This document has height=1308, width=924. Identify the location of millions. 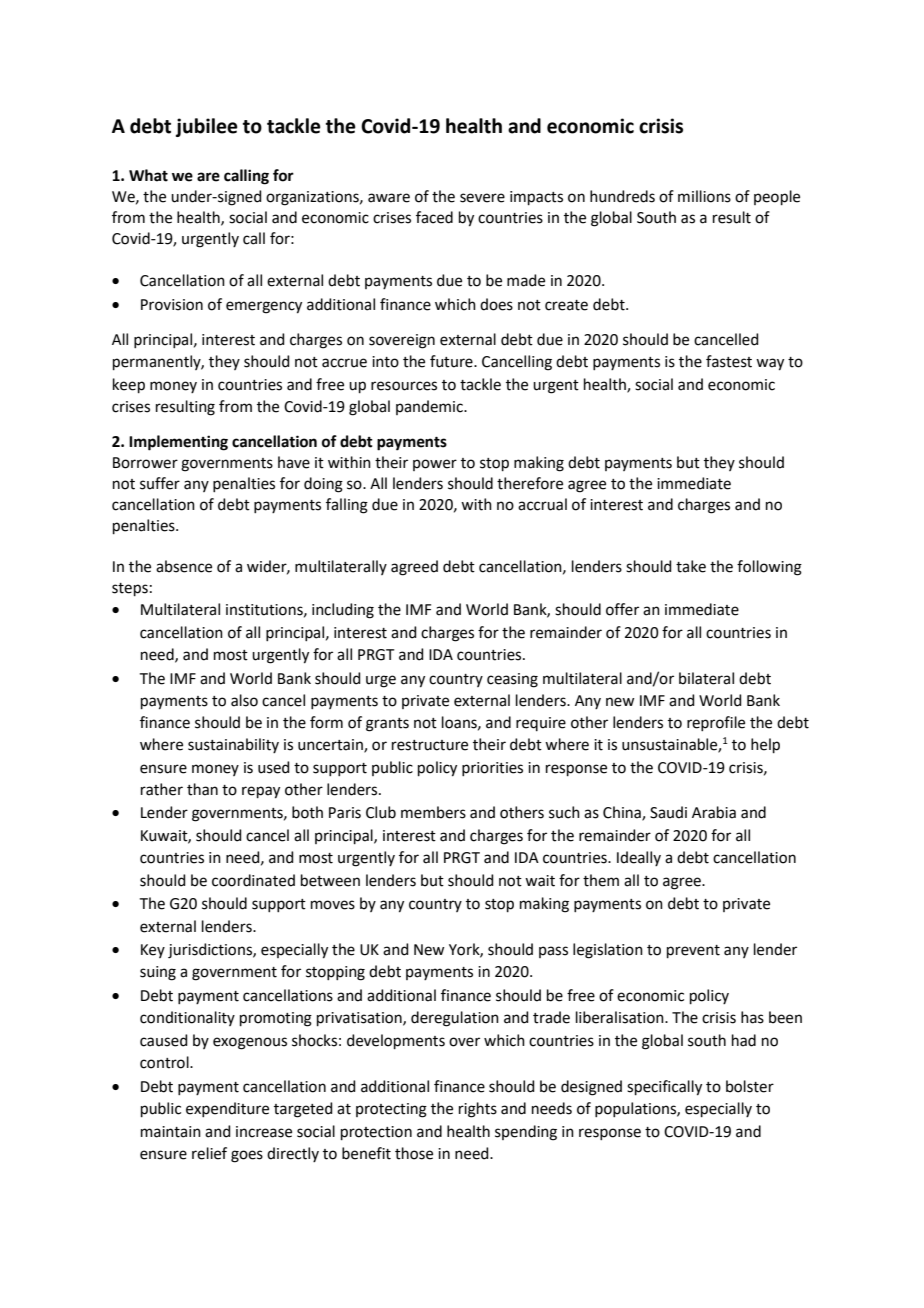
(704, 196).
